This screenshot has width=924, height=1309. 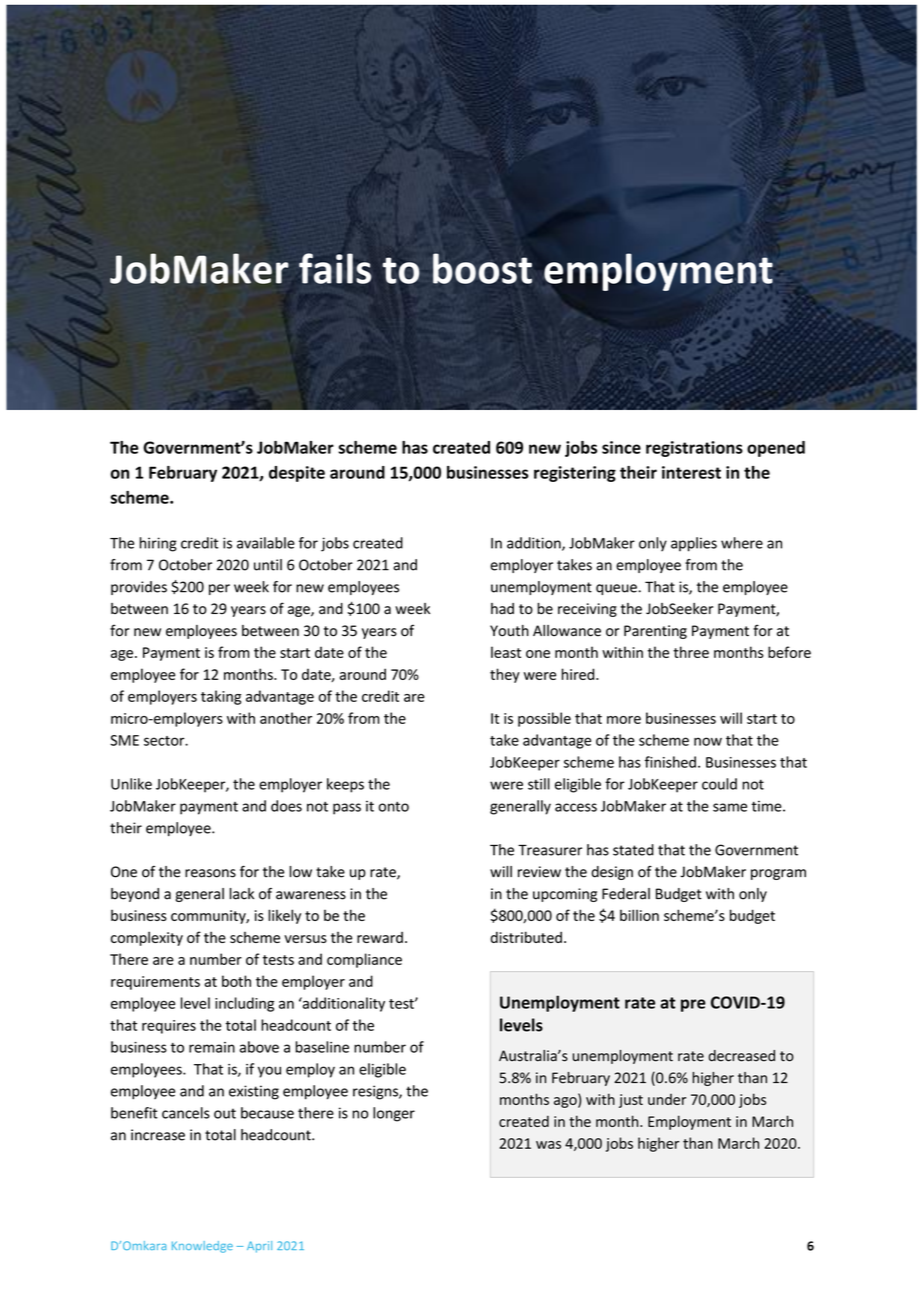 I want to click on boost, so click(x=482, y=268).
